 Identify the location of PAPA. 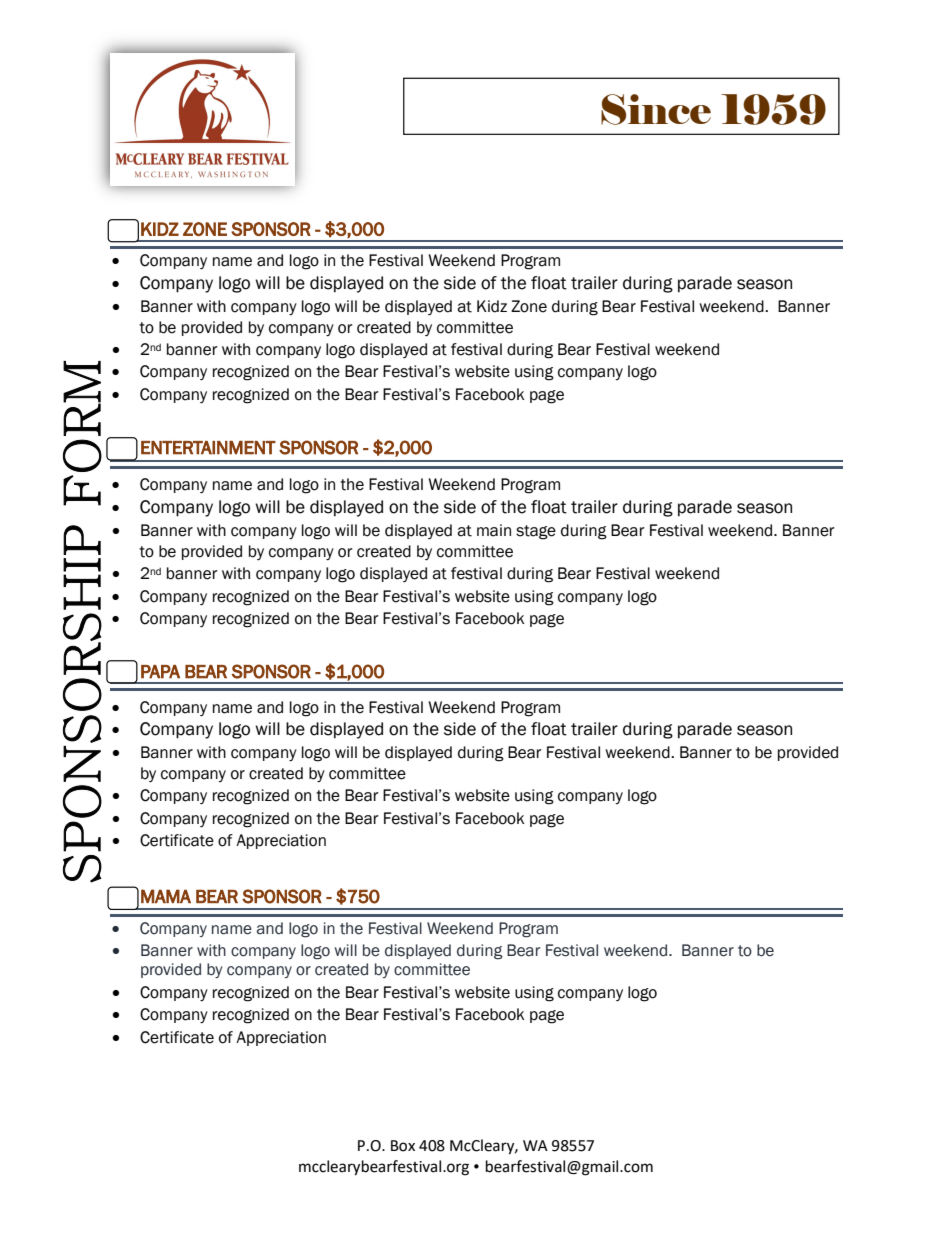
(160, 672).
